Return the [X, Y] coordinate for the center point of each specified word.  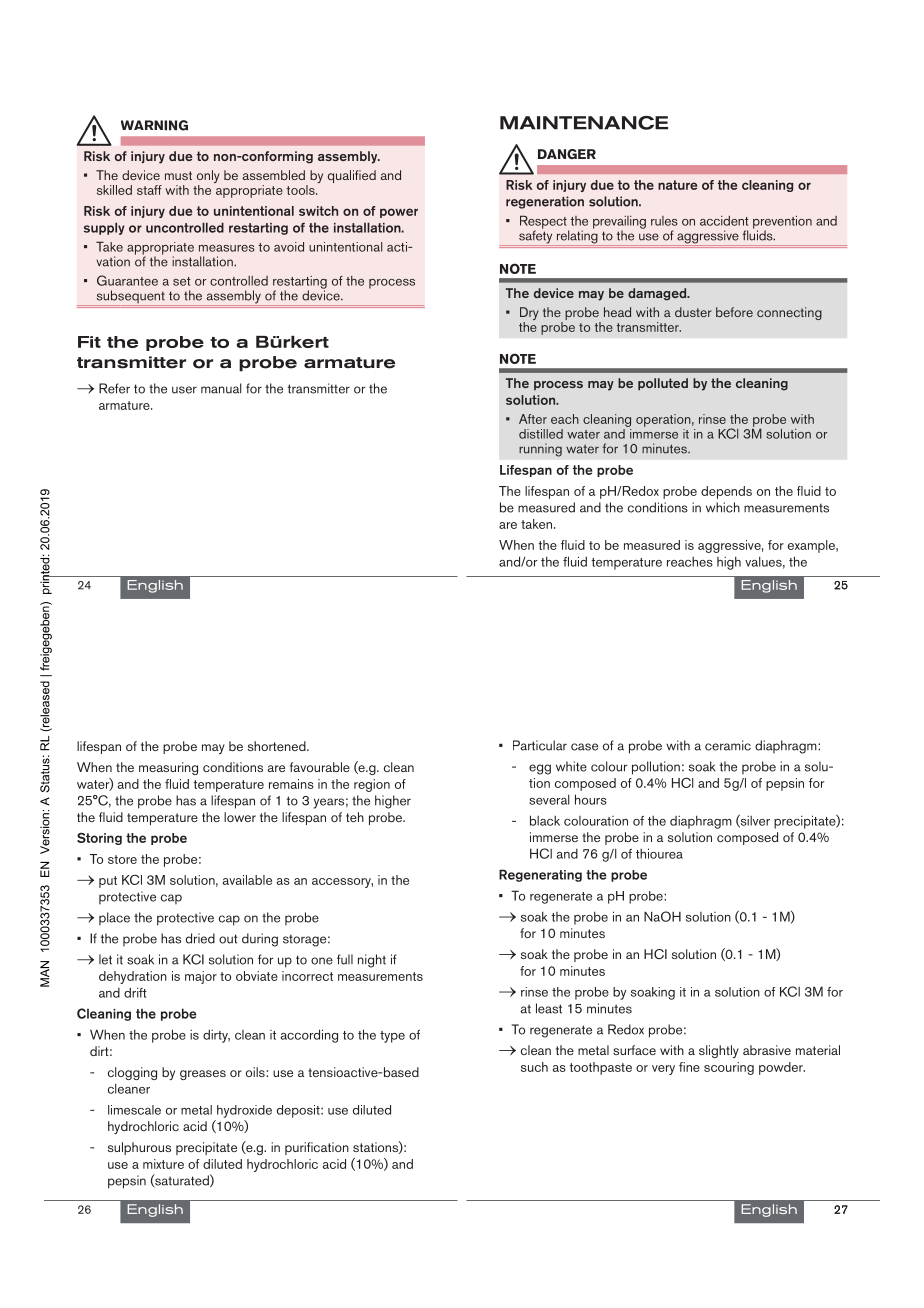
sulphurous [139, 1148]
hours [591, 799]
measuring [168, 768]
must [178, 175]
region [372, 785]
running [540, 450]
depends [726, 492]
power [399, 213]
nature [677, 185]
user [184, 390]
